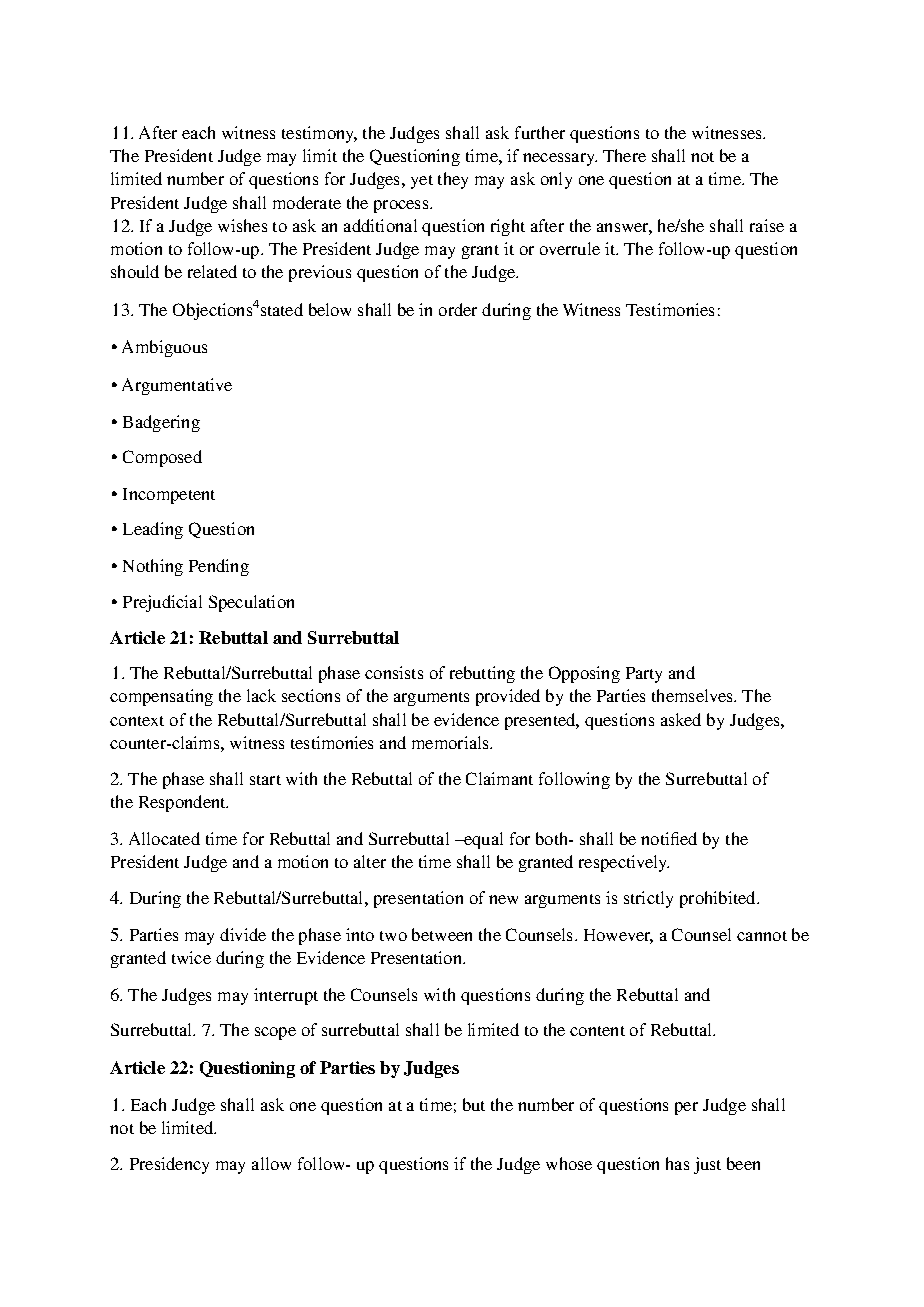 This document has width=924, height=1307. Describe the element at coordinates (482, 674) in the document. I see `rebutting` at that location.
